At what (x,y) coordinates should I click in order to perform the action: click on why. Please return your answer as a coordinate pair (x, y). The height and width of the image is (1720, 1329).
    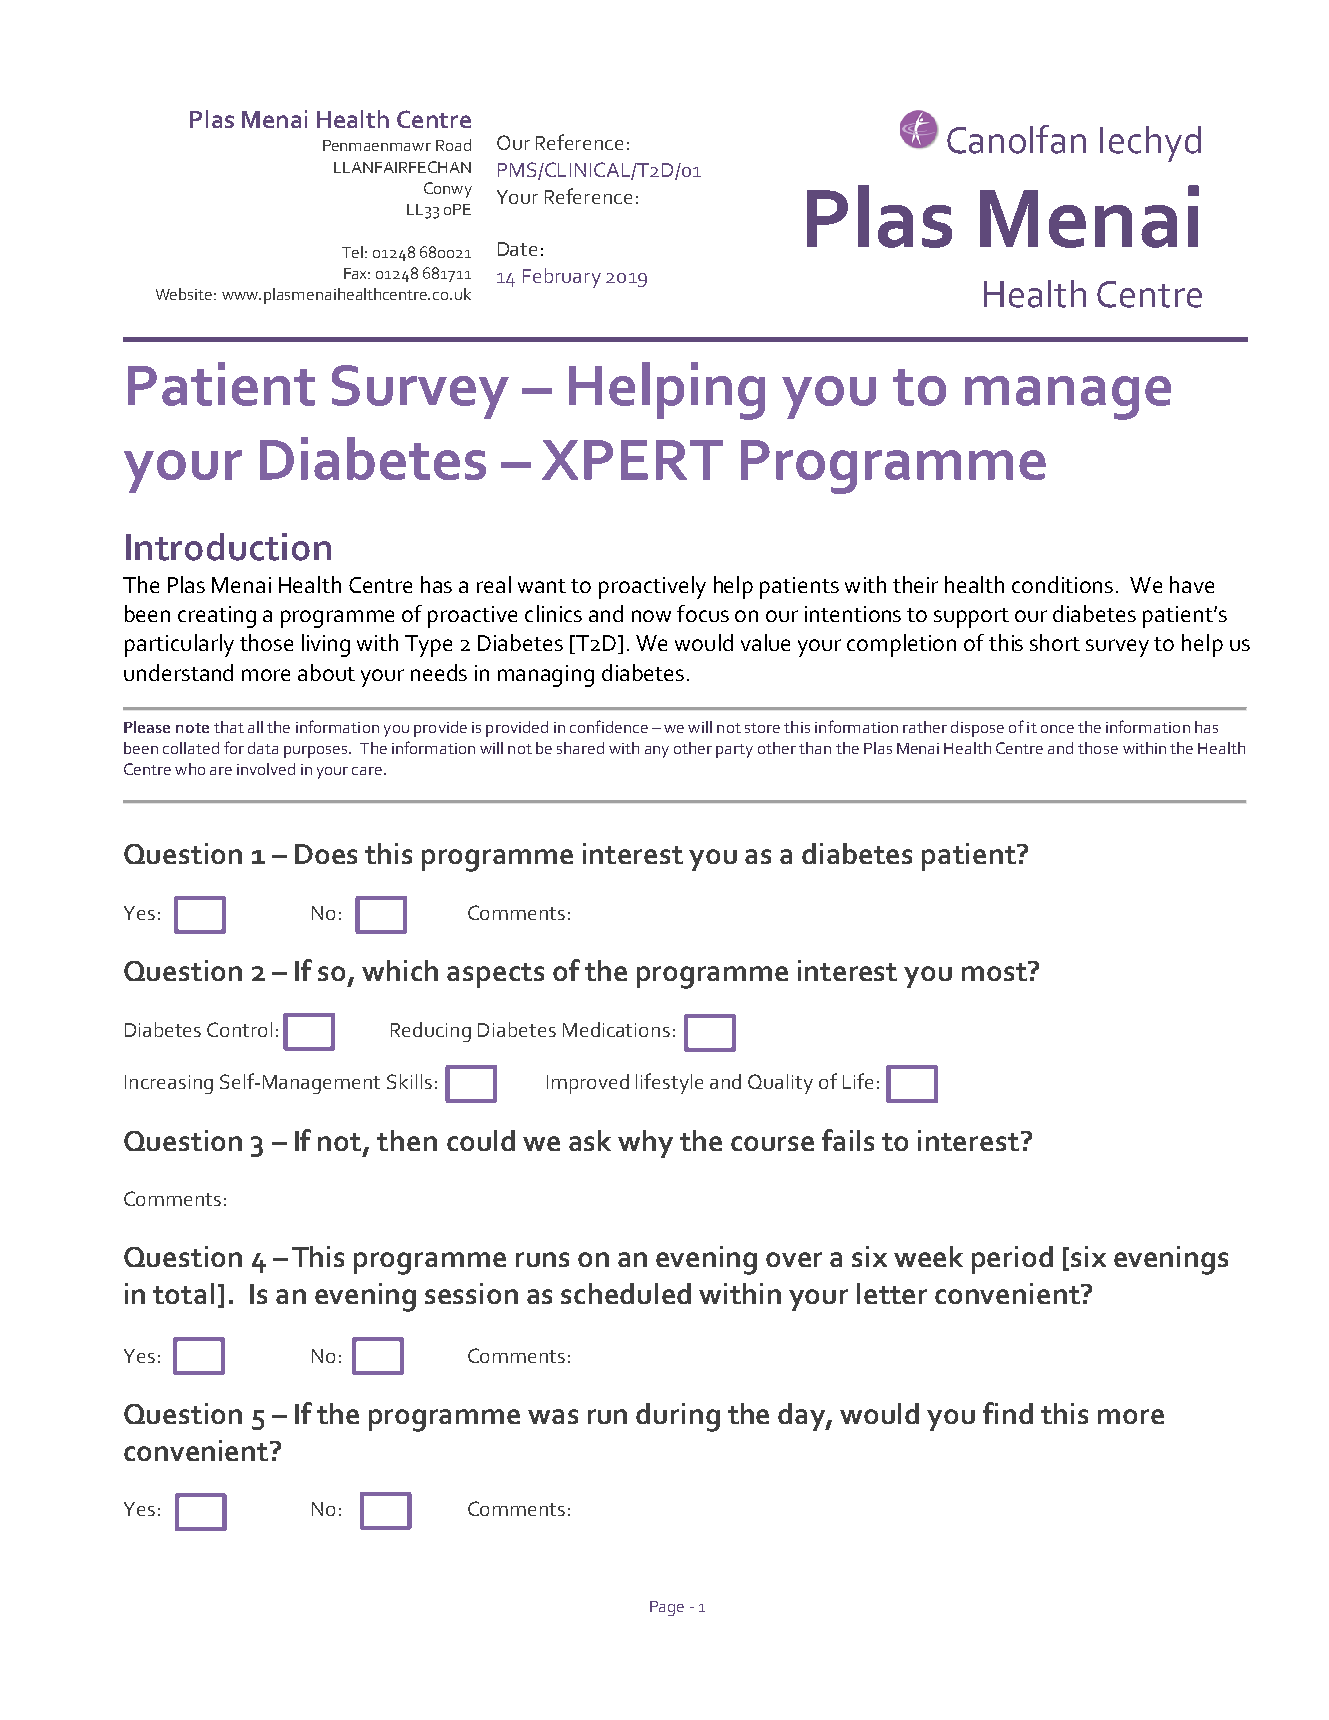
    Looking at the image, I should click on (645, 1144).
